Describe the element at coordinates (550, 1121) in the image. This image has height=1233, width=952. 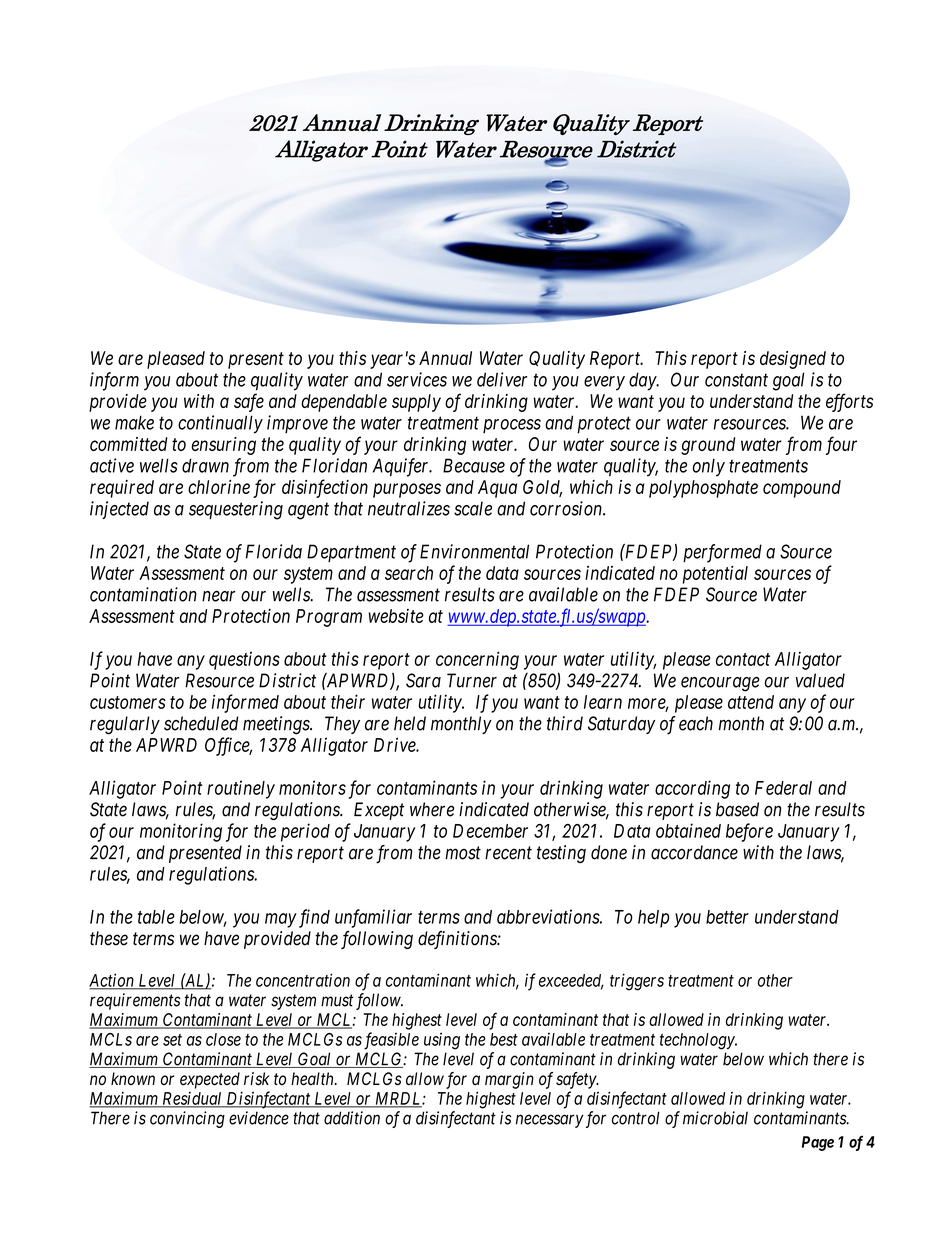
I see `necessary` at that location.
